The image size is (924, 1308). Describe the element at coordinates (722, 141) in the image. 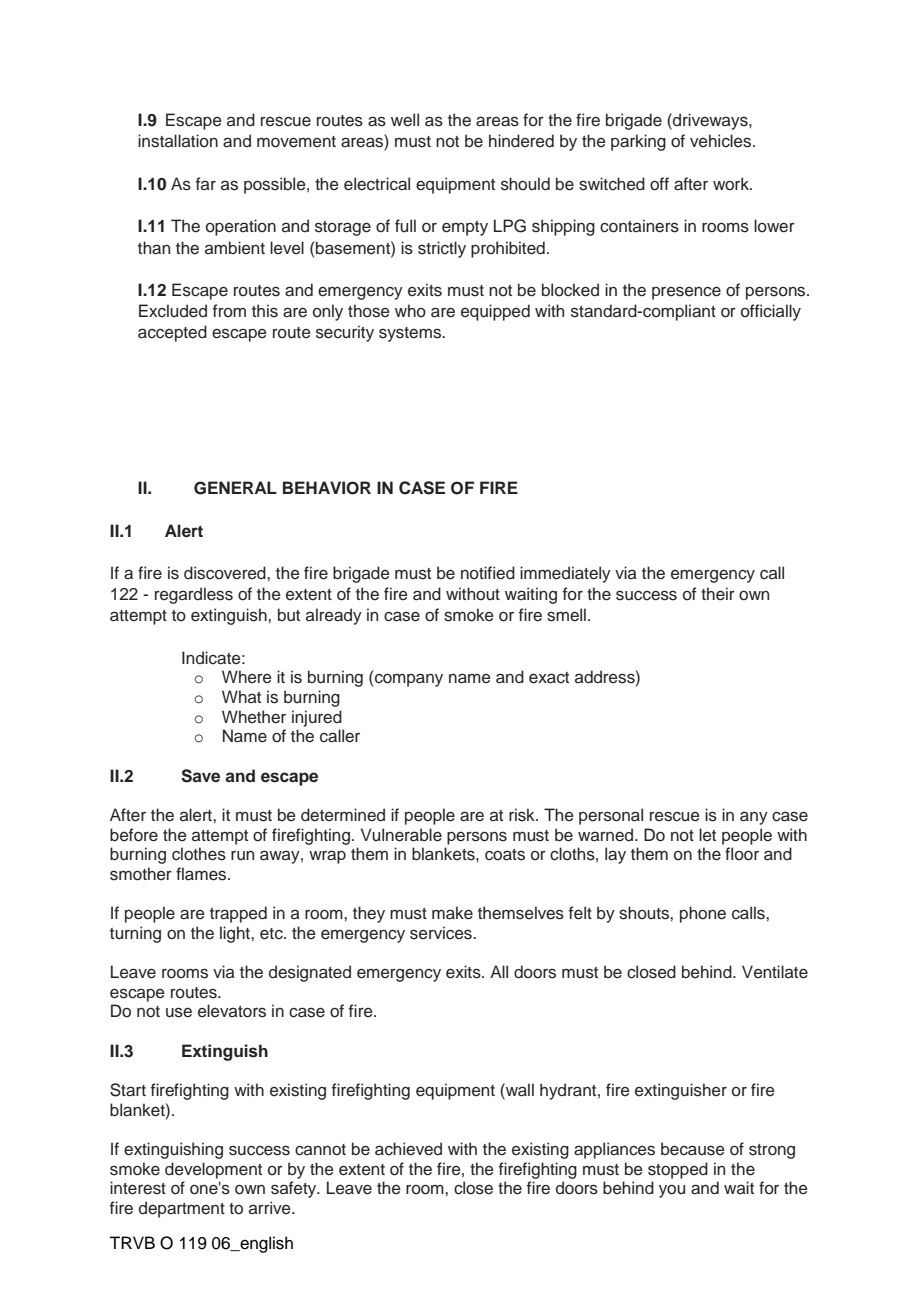

I see `vehicles` at that location.
